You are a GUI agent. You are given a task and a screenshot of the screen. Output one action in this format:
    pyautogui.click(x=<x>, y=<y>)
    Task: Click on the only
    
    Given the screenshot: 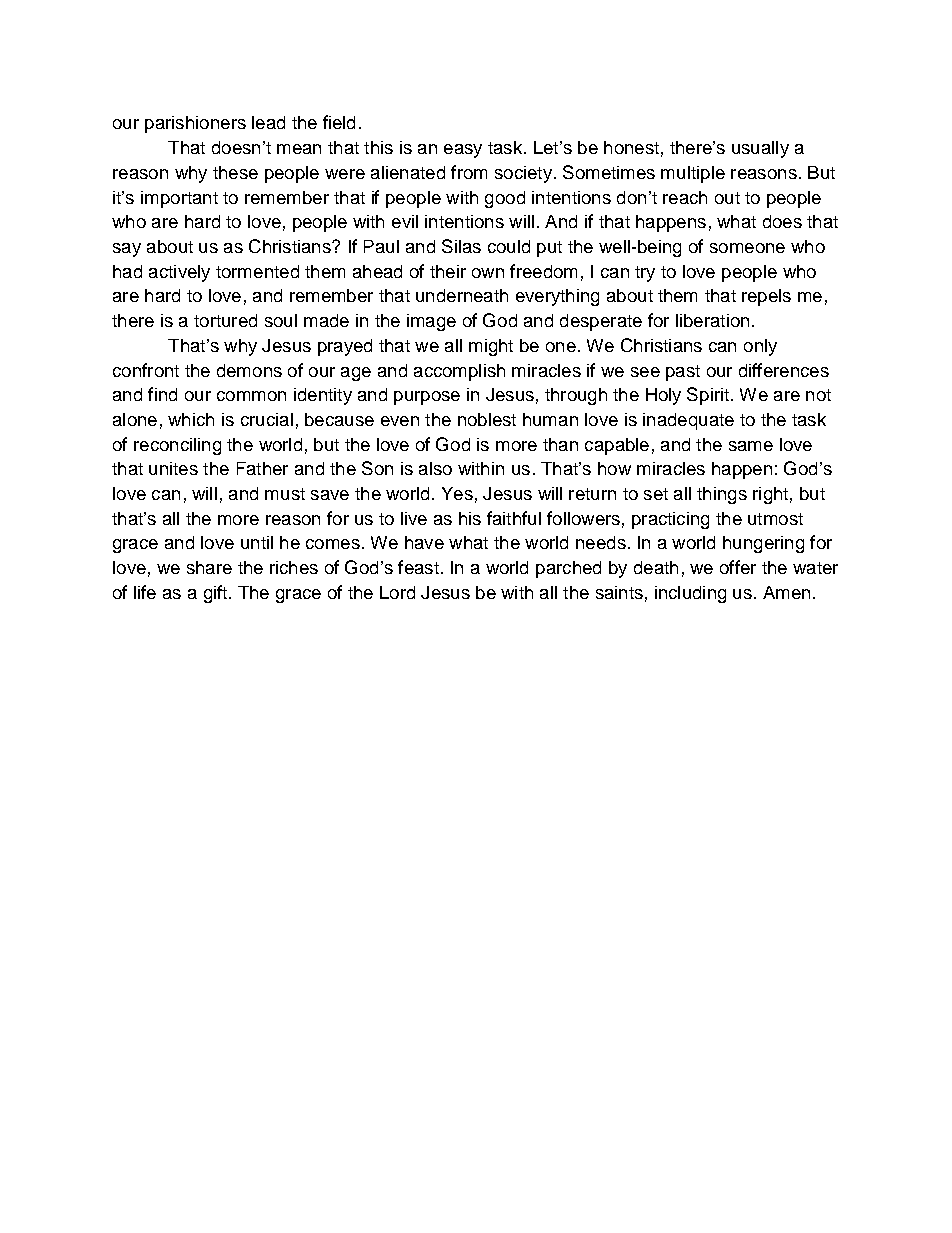 What is the action you would take?
    pyautogui.click(x=760, y=347)
